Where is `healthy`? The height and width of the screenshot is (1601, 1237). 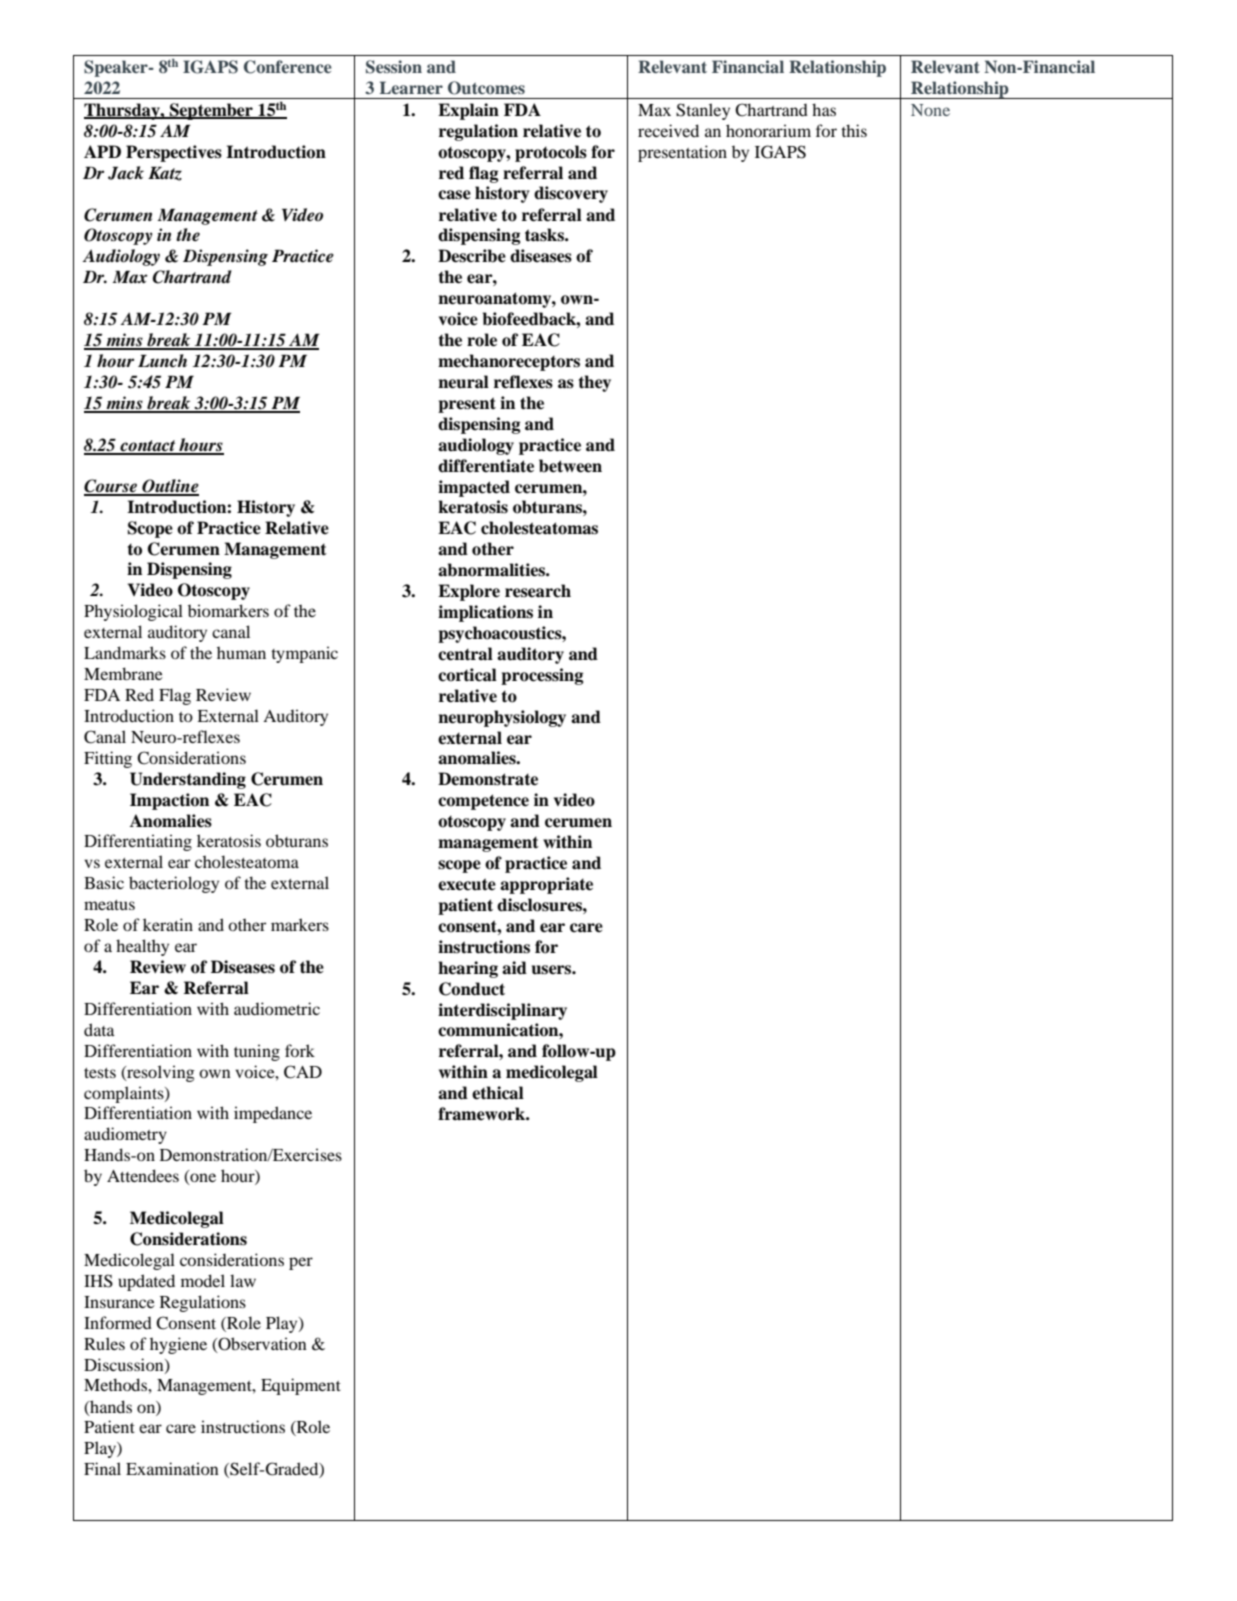 healthy is located at coordinates (142, 947).
